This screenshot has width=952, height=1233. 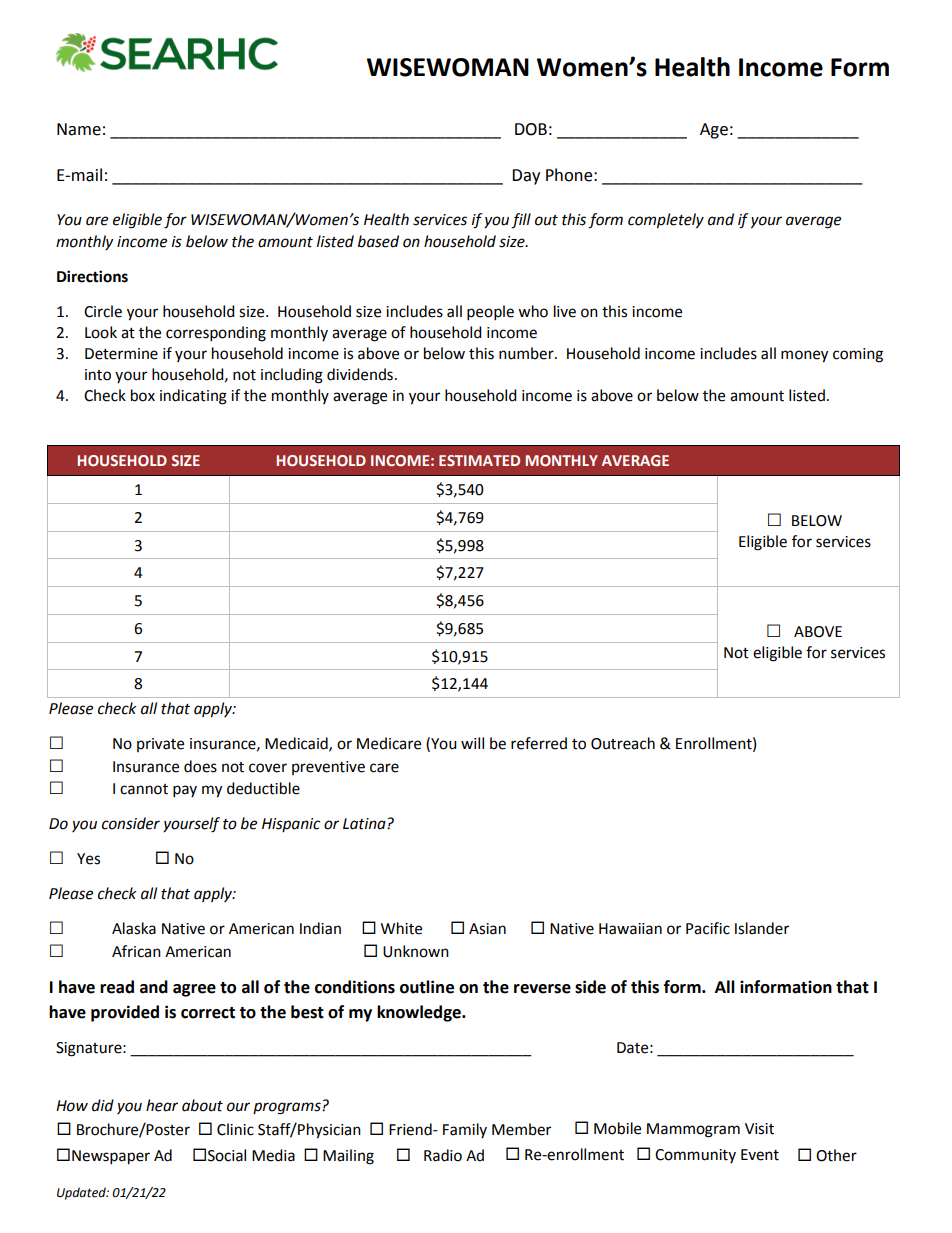 What do you see at coordinates (193, 397) in the screenshot?
I see `indicating` at bounding box center [193, 397].
